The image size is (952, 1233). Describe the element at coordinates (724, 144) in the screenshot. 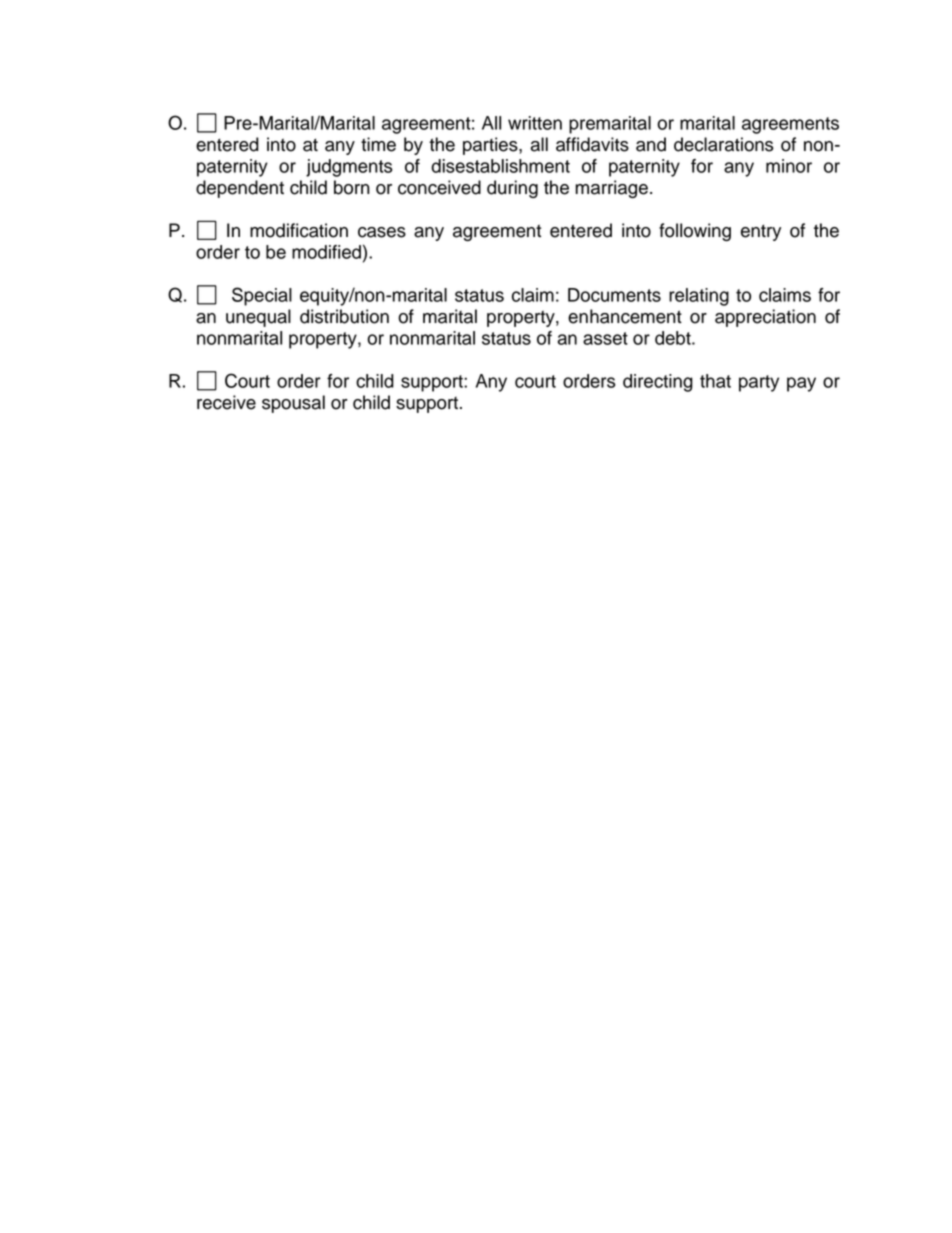

I see `declarations` at that location.
